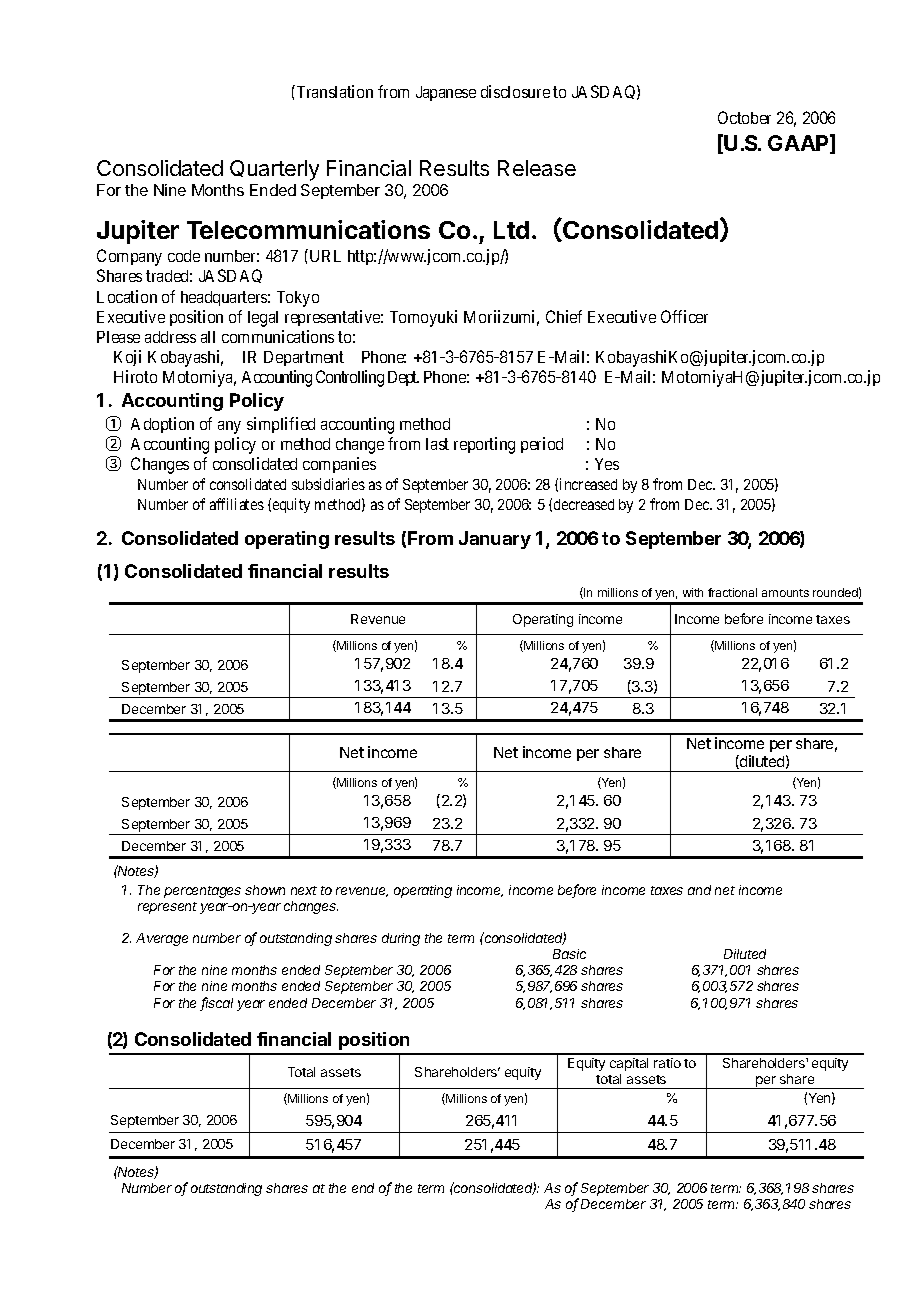 Image resolution: width=924 pixels, height=1308 pixels. Describe the element at coordinates (446, 93) in the screenshot. I see `Japanese` at that location.
